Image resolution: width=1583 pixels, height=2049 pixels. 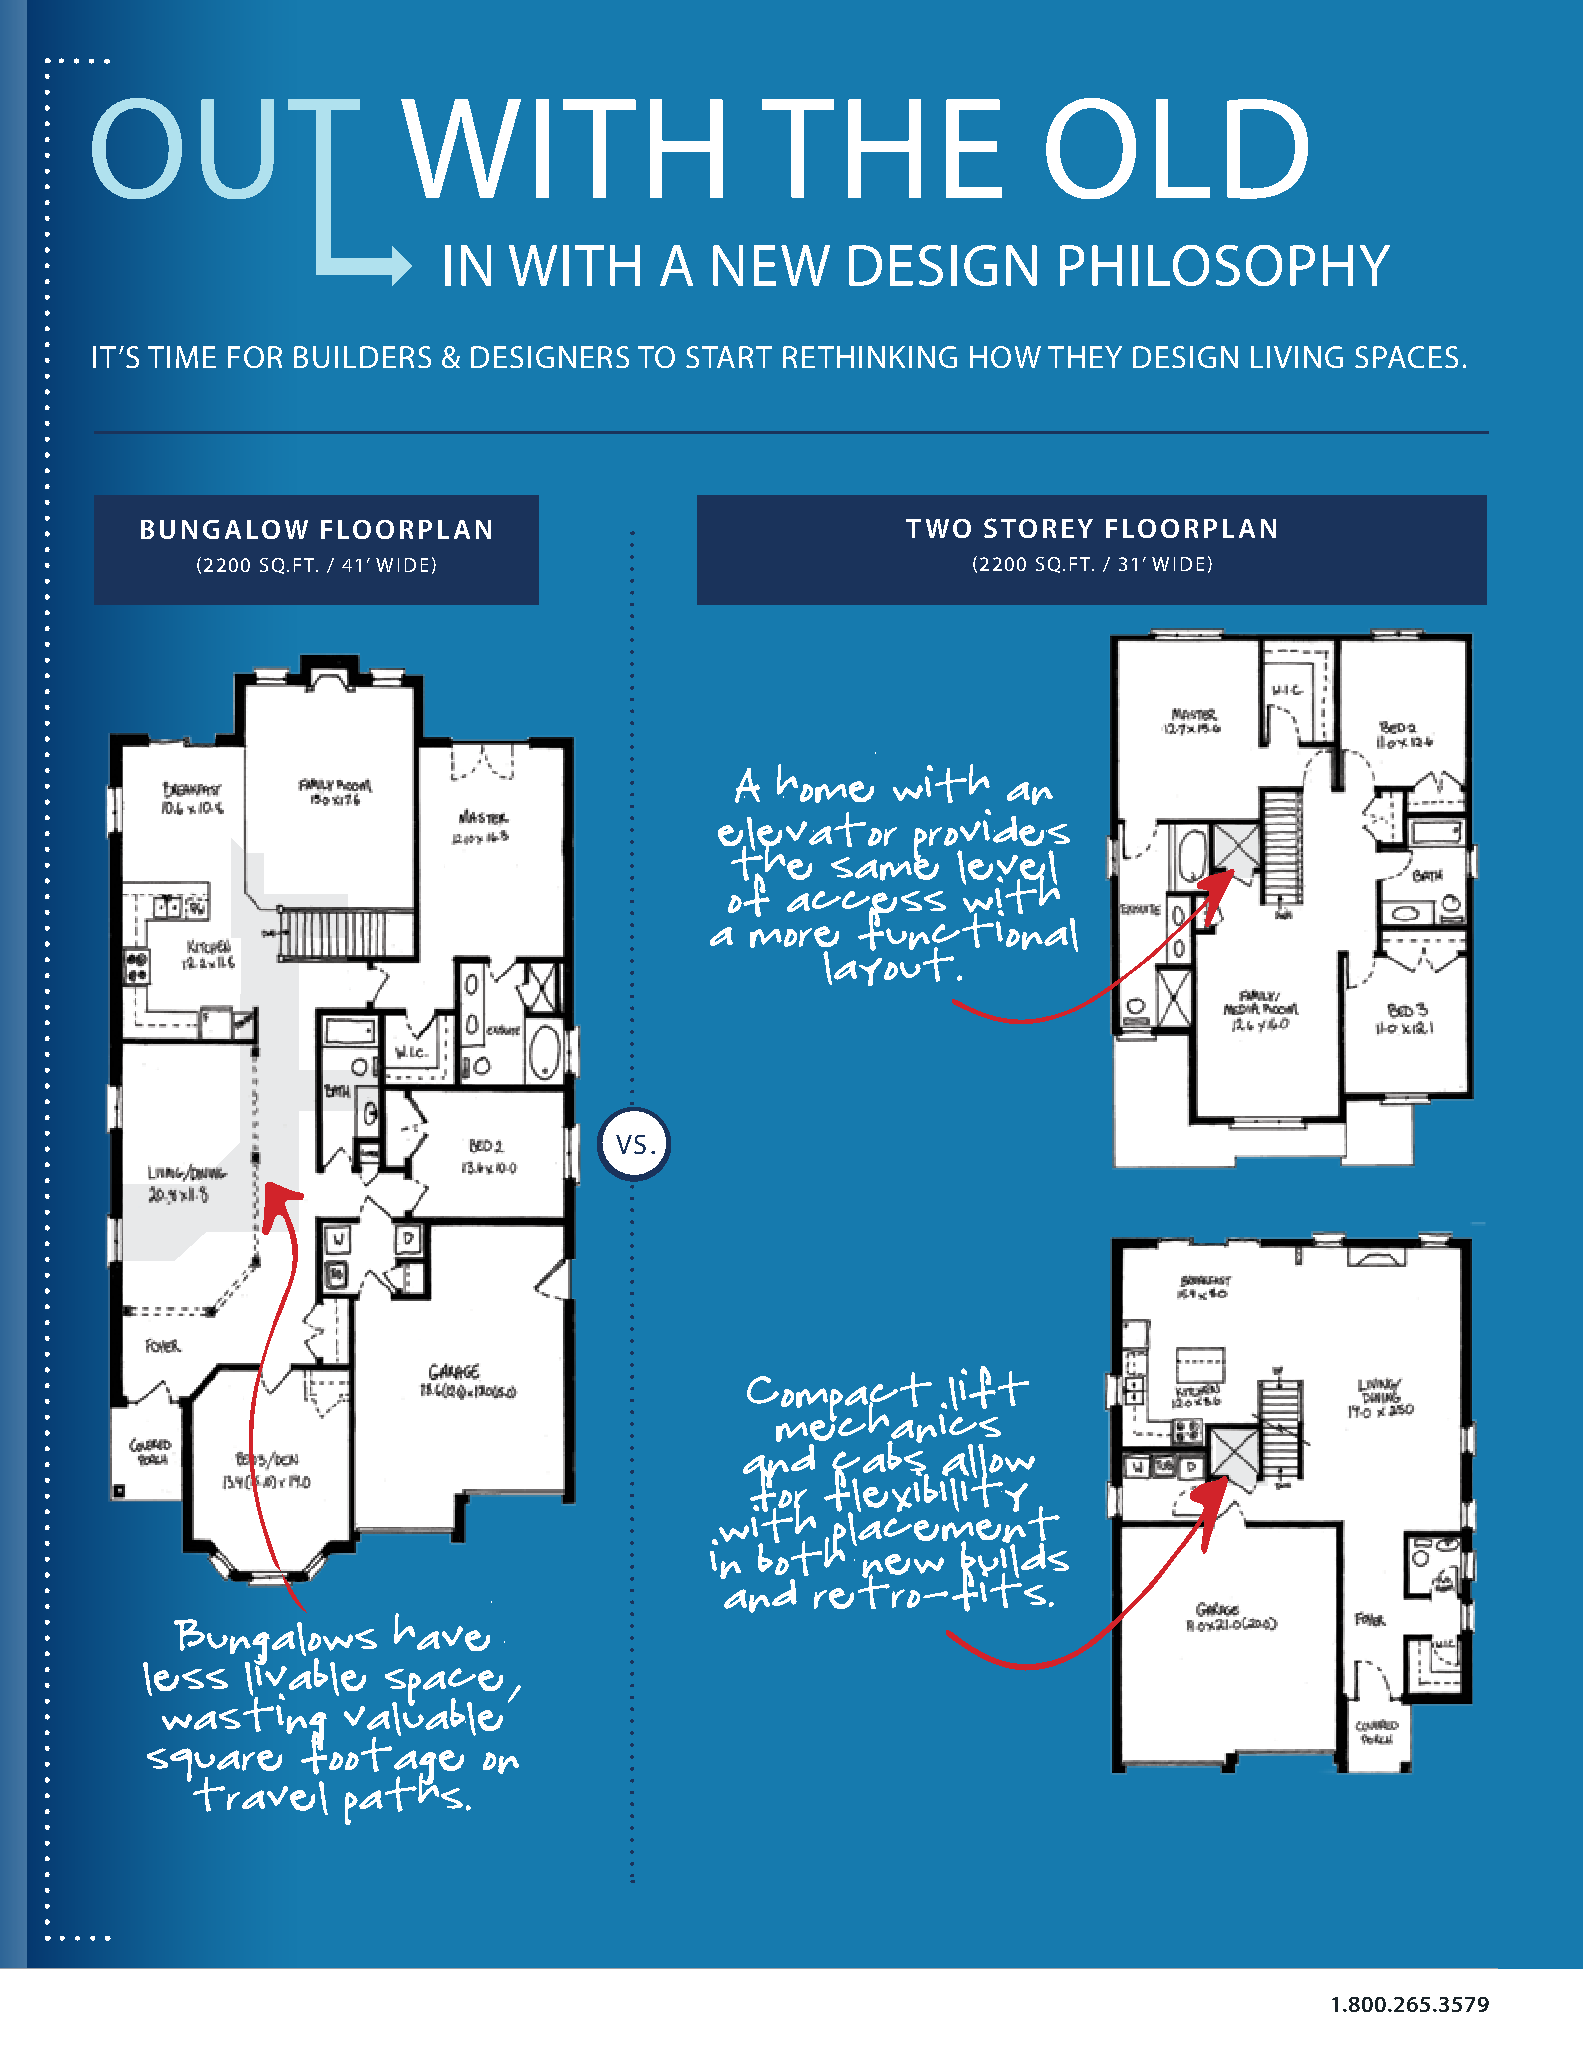 What do you see at coordinates (182, 357) in the screenshot?
I see `TIME` at bounding box center [182, 357].
